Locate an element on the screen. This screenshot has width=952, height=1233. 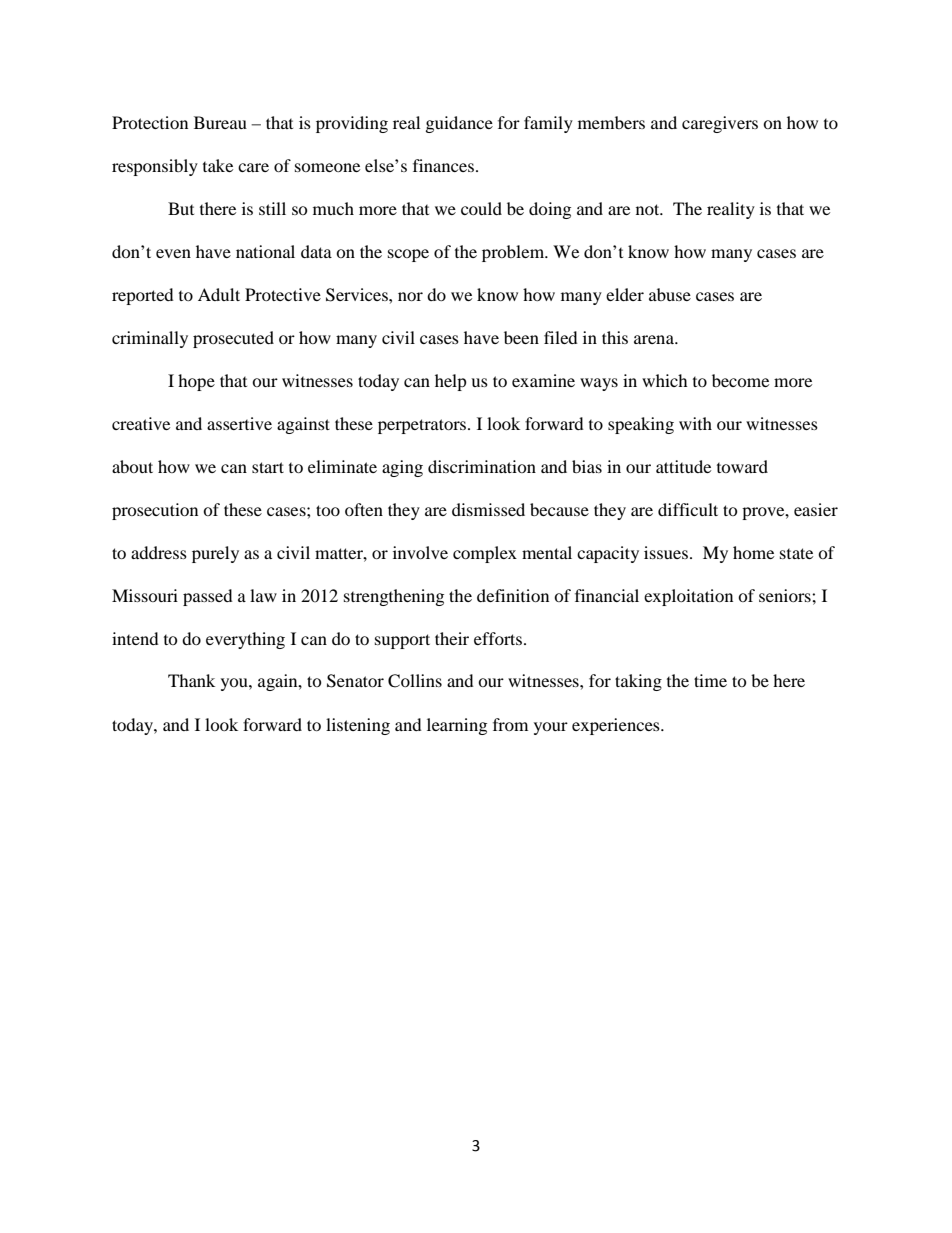
passed is located at coordinates (208, 597).
